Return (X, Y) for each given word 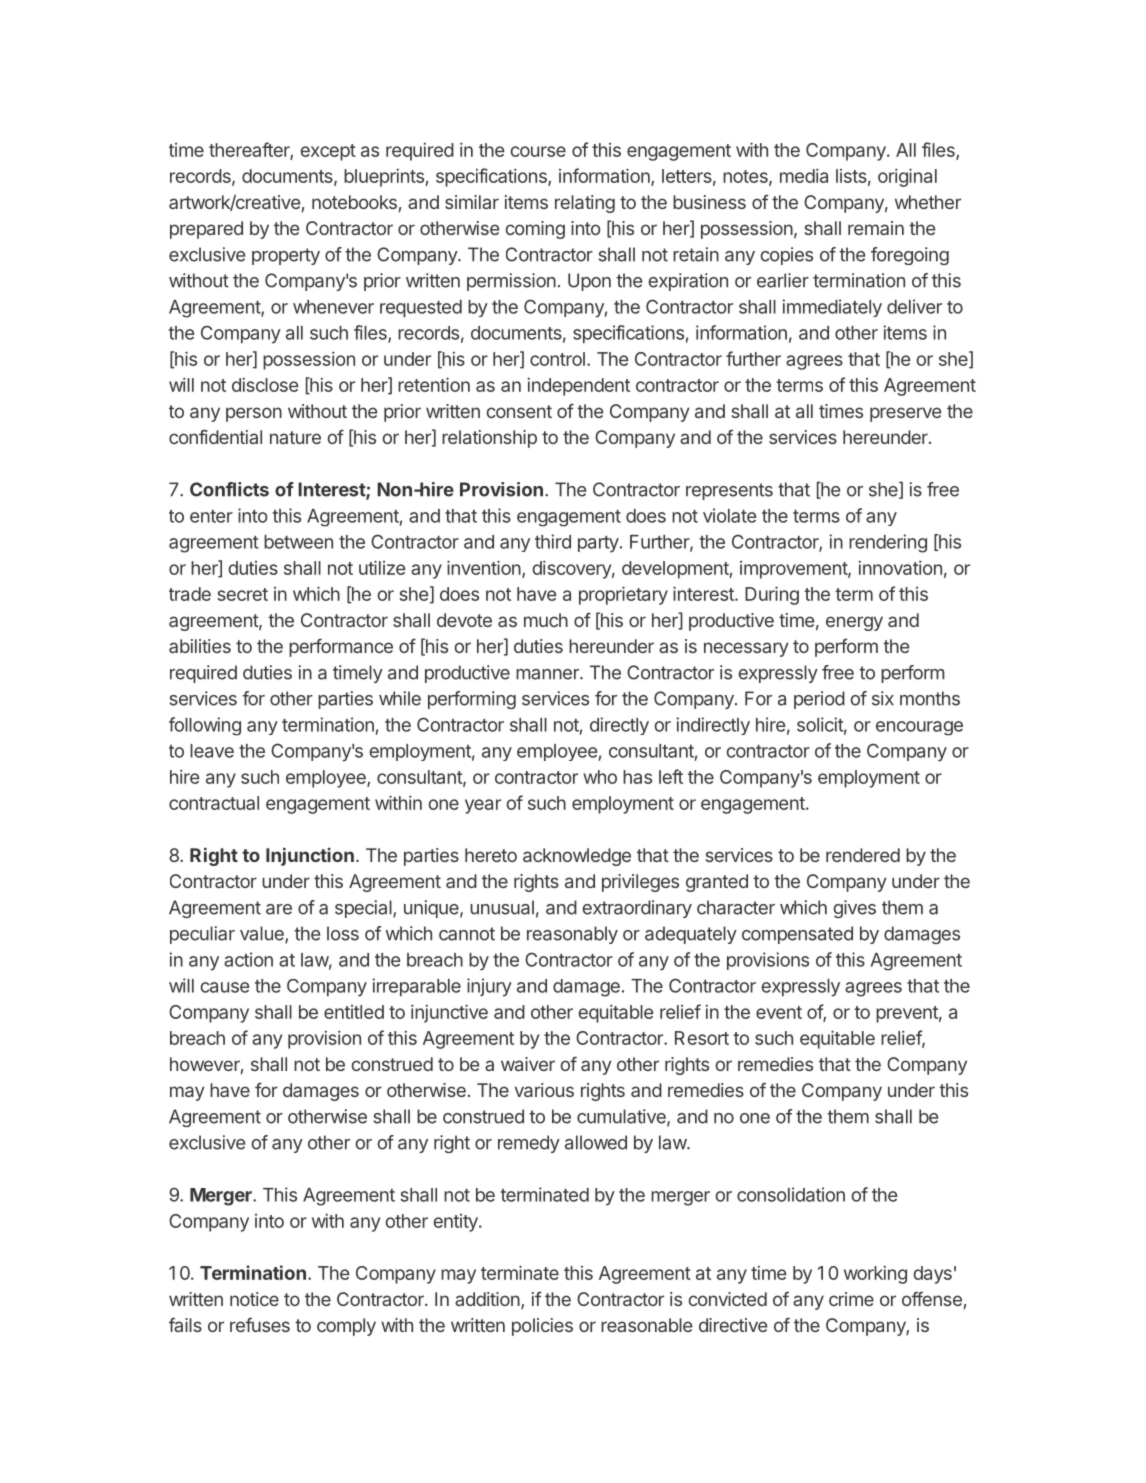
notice (254, 1299)
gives (855, 909)
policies (542, 1327)
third (553, 541)
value (263, 934)
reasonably (572, 935)
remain (876, 228)
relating (585, 204)
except (328, 152)
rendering (888, 543)
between (298, 542)
